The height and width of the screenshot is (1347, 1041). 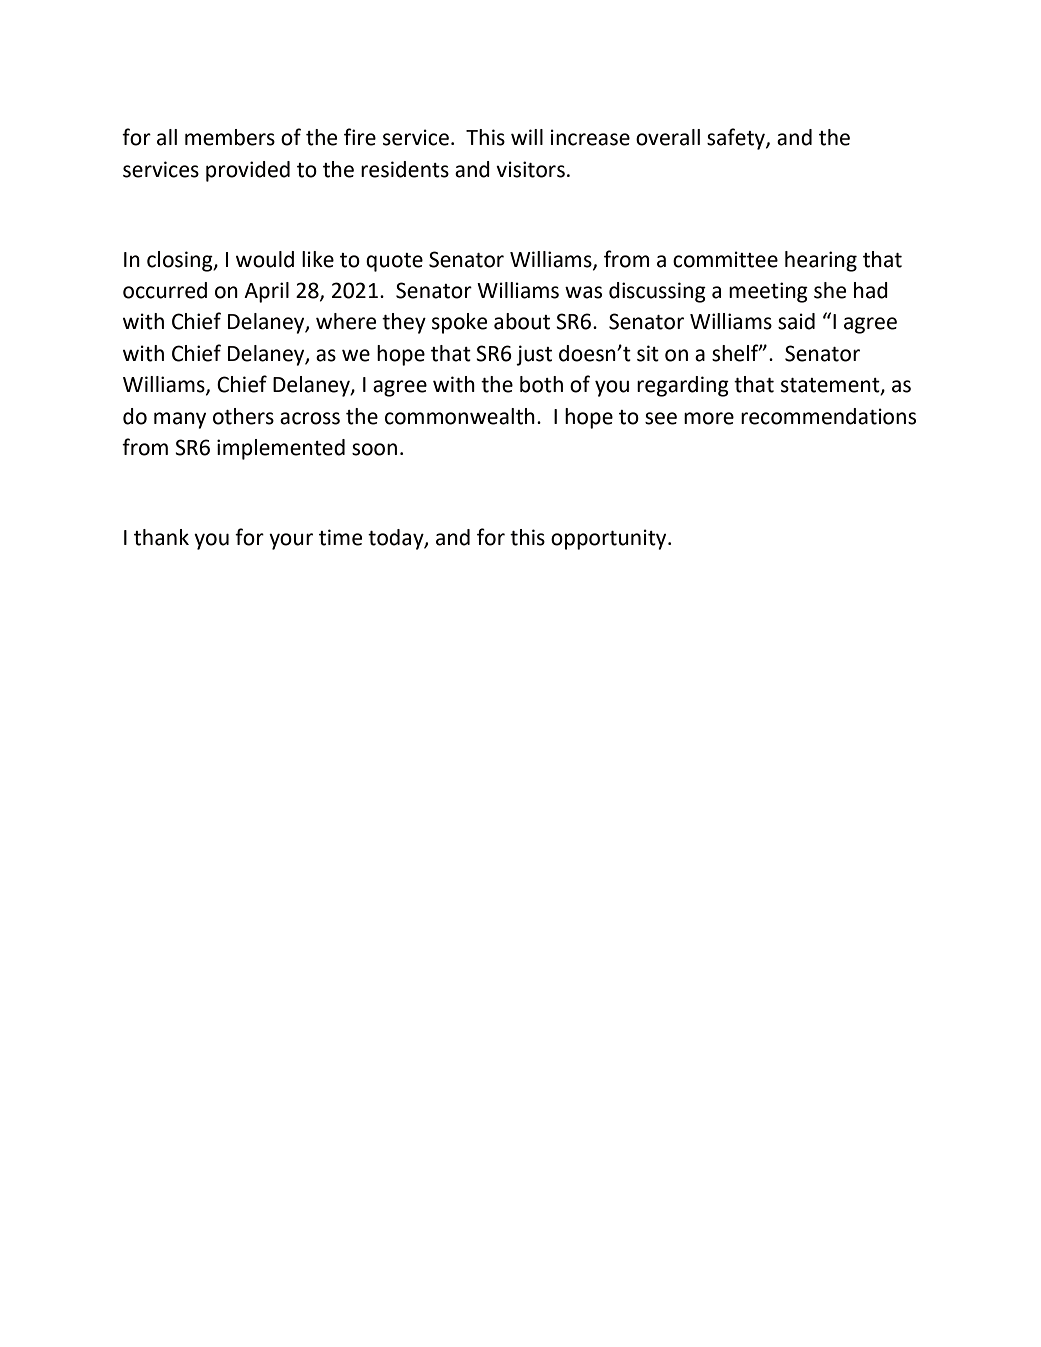 I want to click on where, so click(x=346, y=321).
